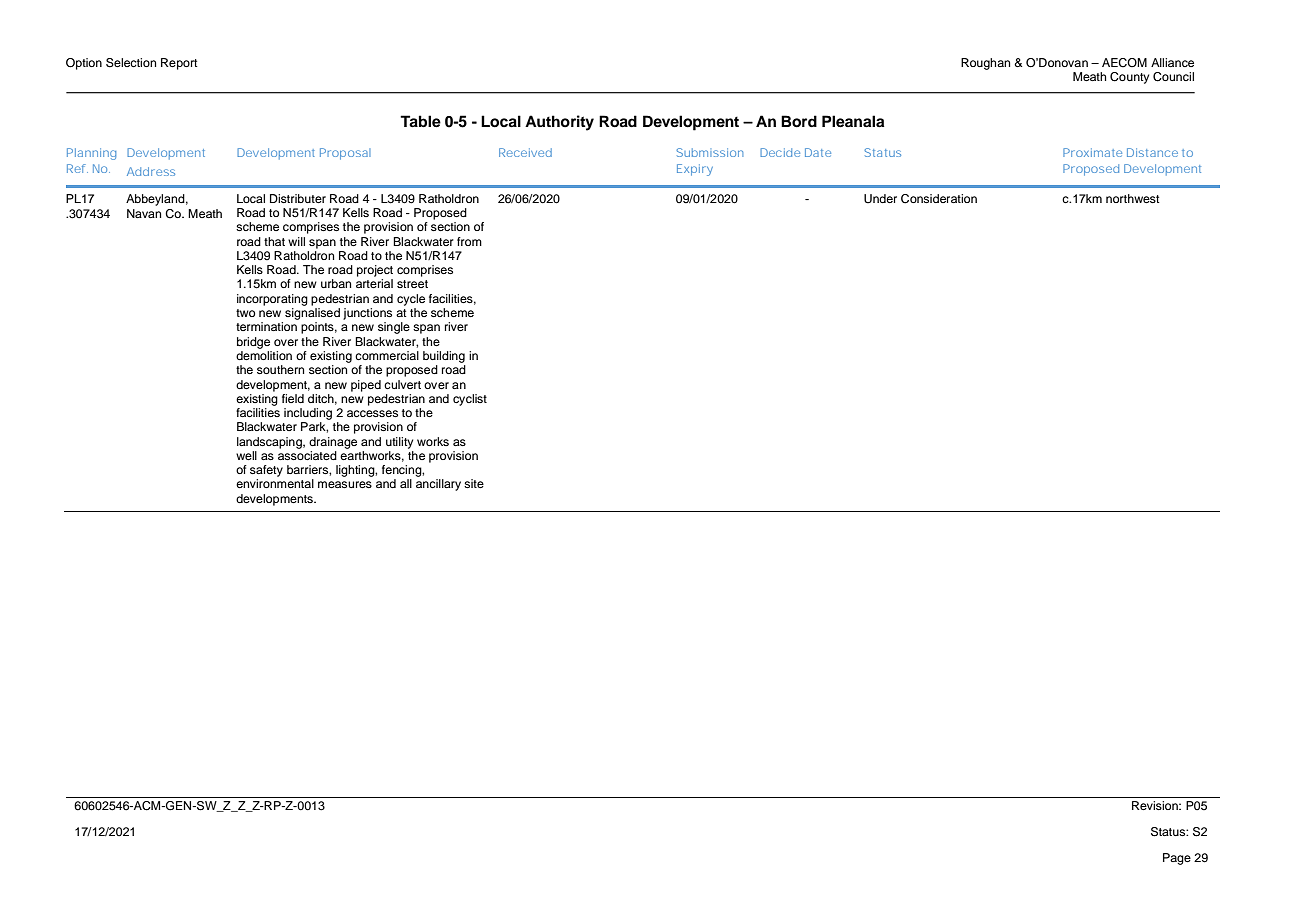 This document has width=1308, height=924. What do you see at coordinates (559, 123) in the document?
I see `Authority` at bounding box center [559, 123].
